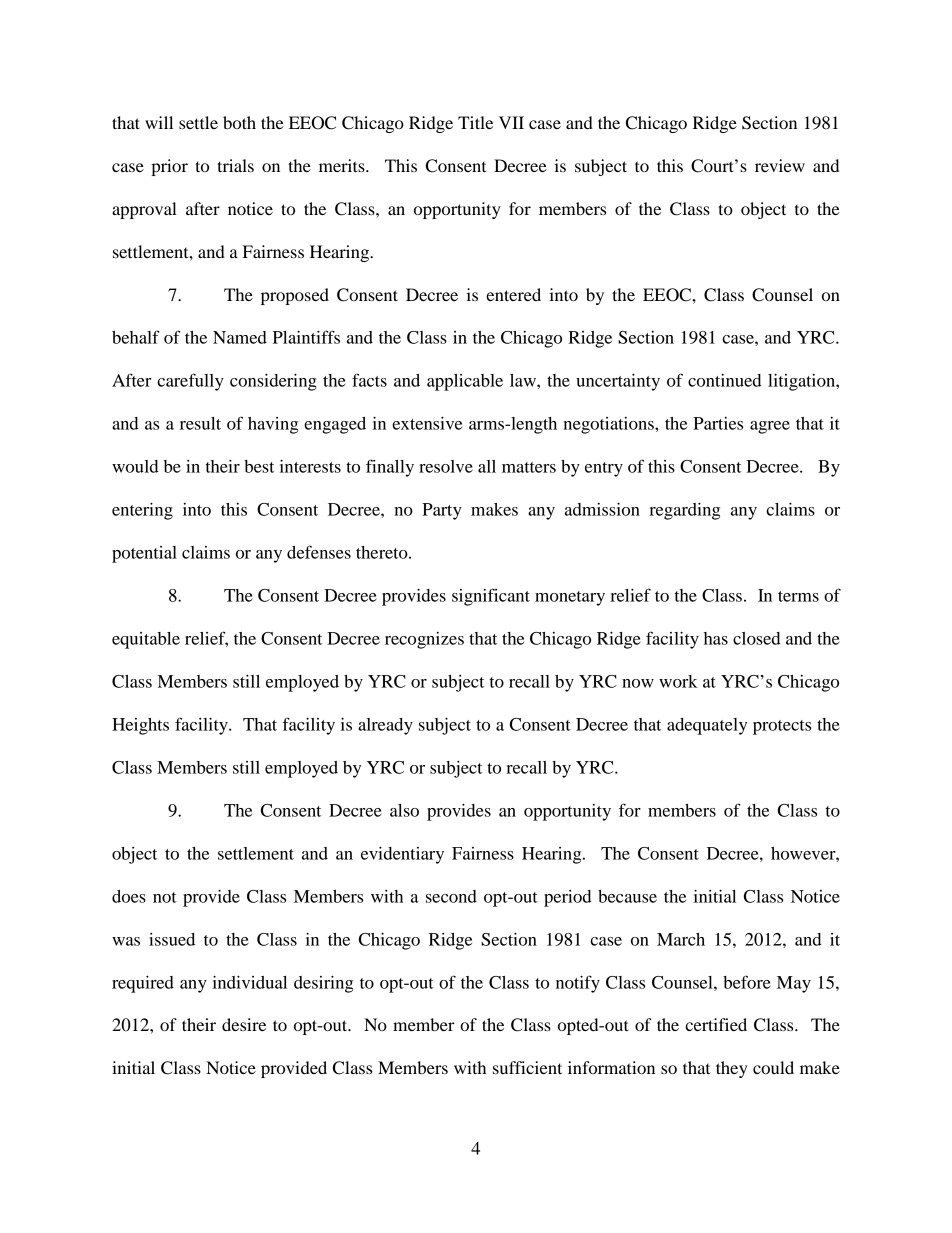  I want to click on desire, so click(244, 1024).
